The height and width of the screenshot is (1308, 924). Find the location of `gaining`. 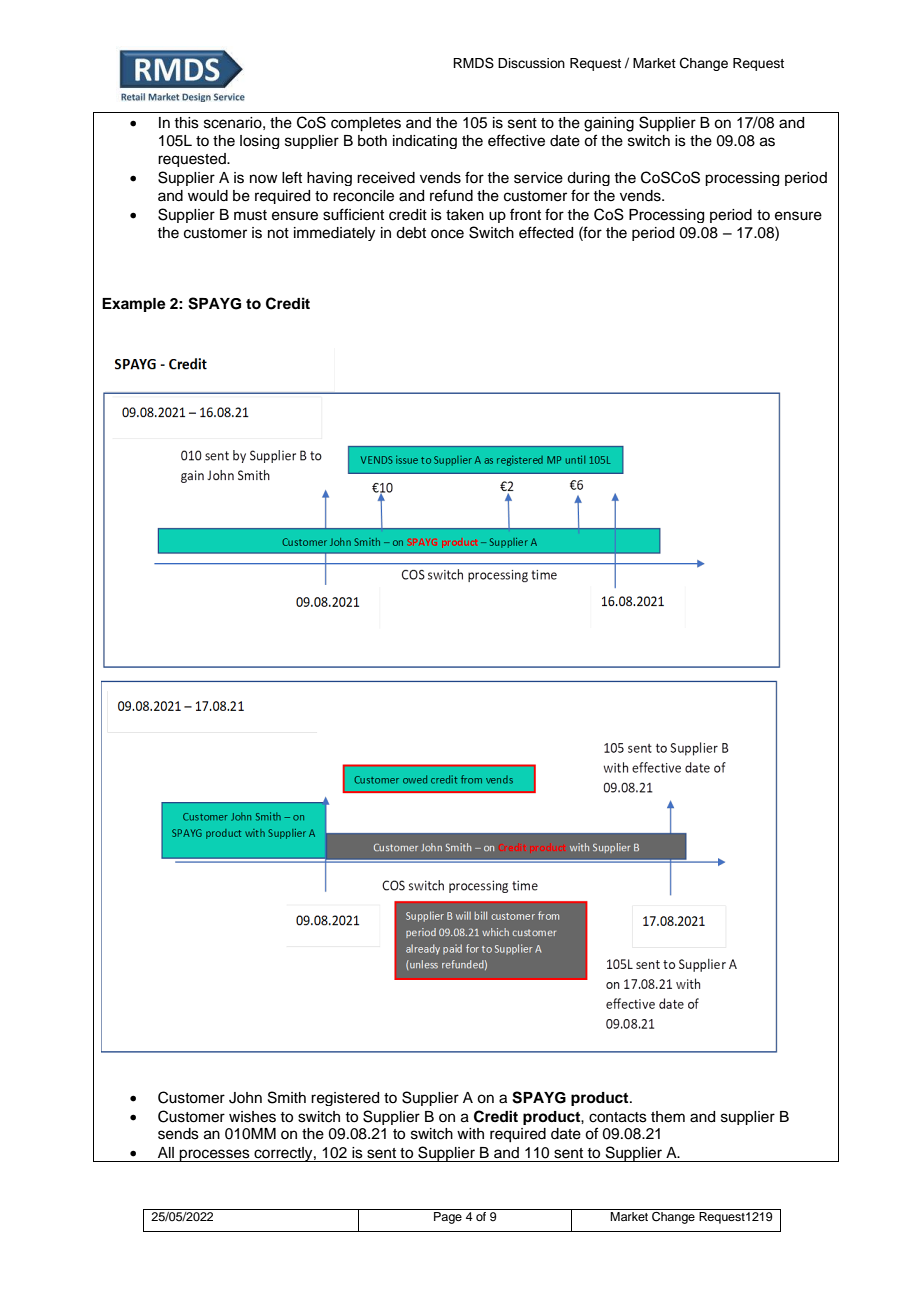

gaining is located at coordinates (609, 124).
